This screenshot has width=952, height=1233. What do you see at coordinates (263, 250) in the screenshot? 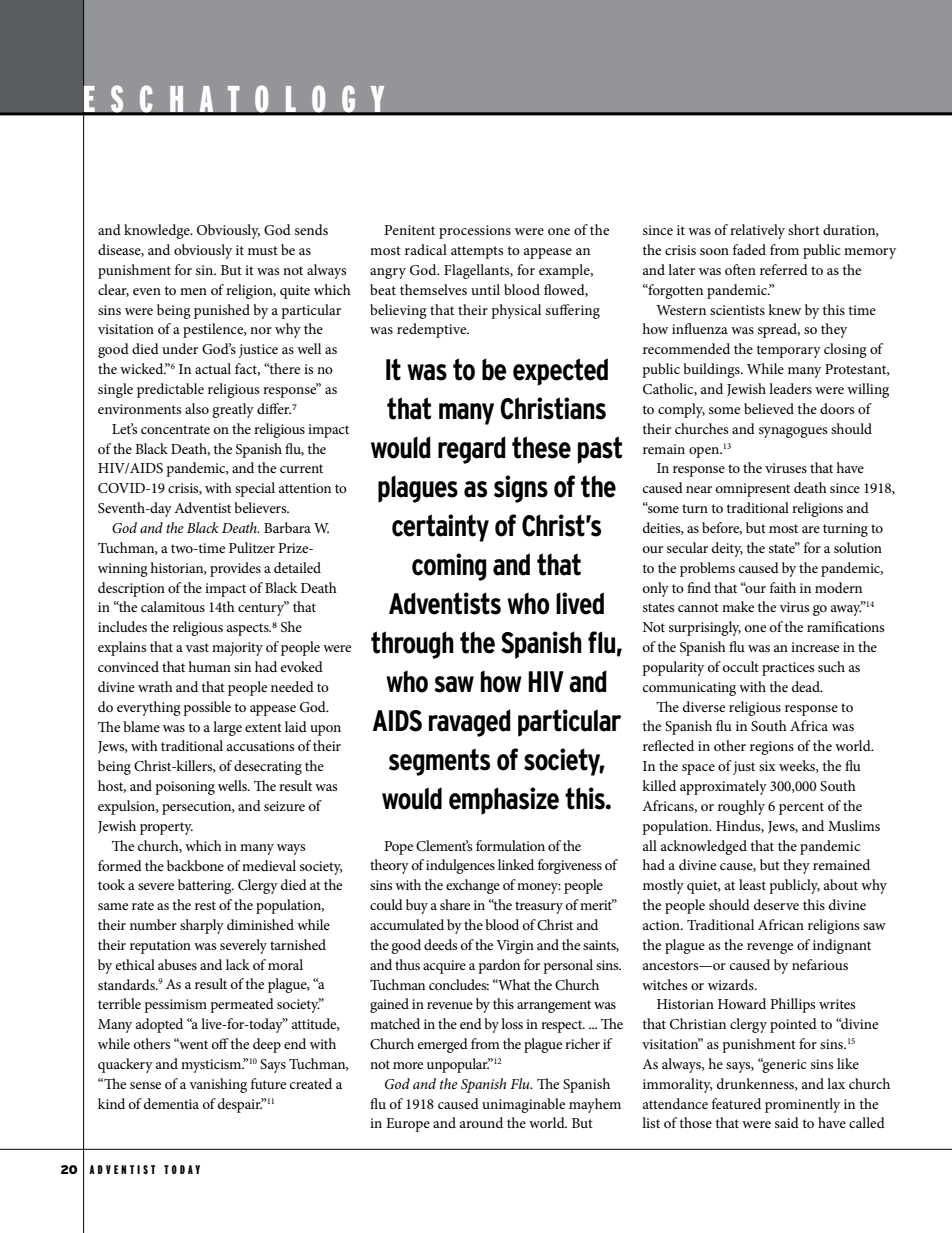
I see `must` at bounding box center [263, 250].
